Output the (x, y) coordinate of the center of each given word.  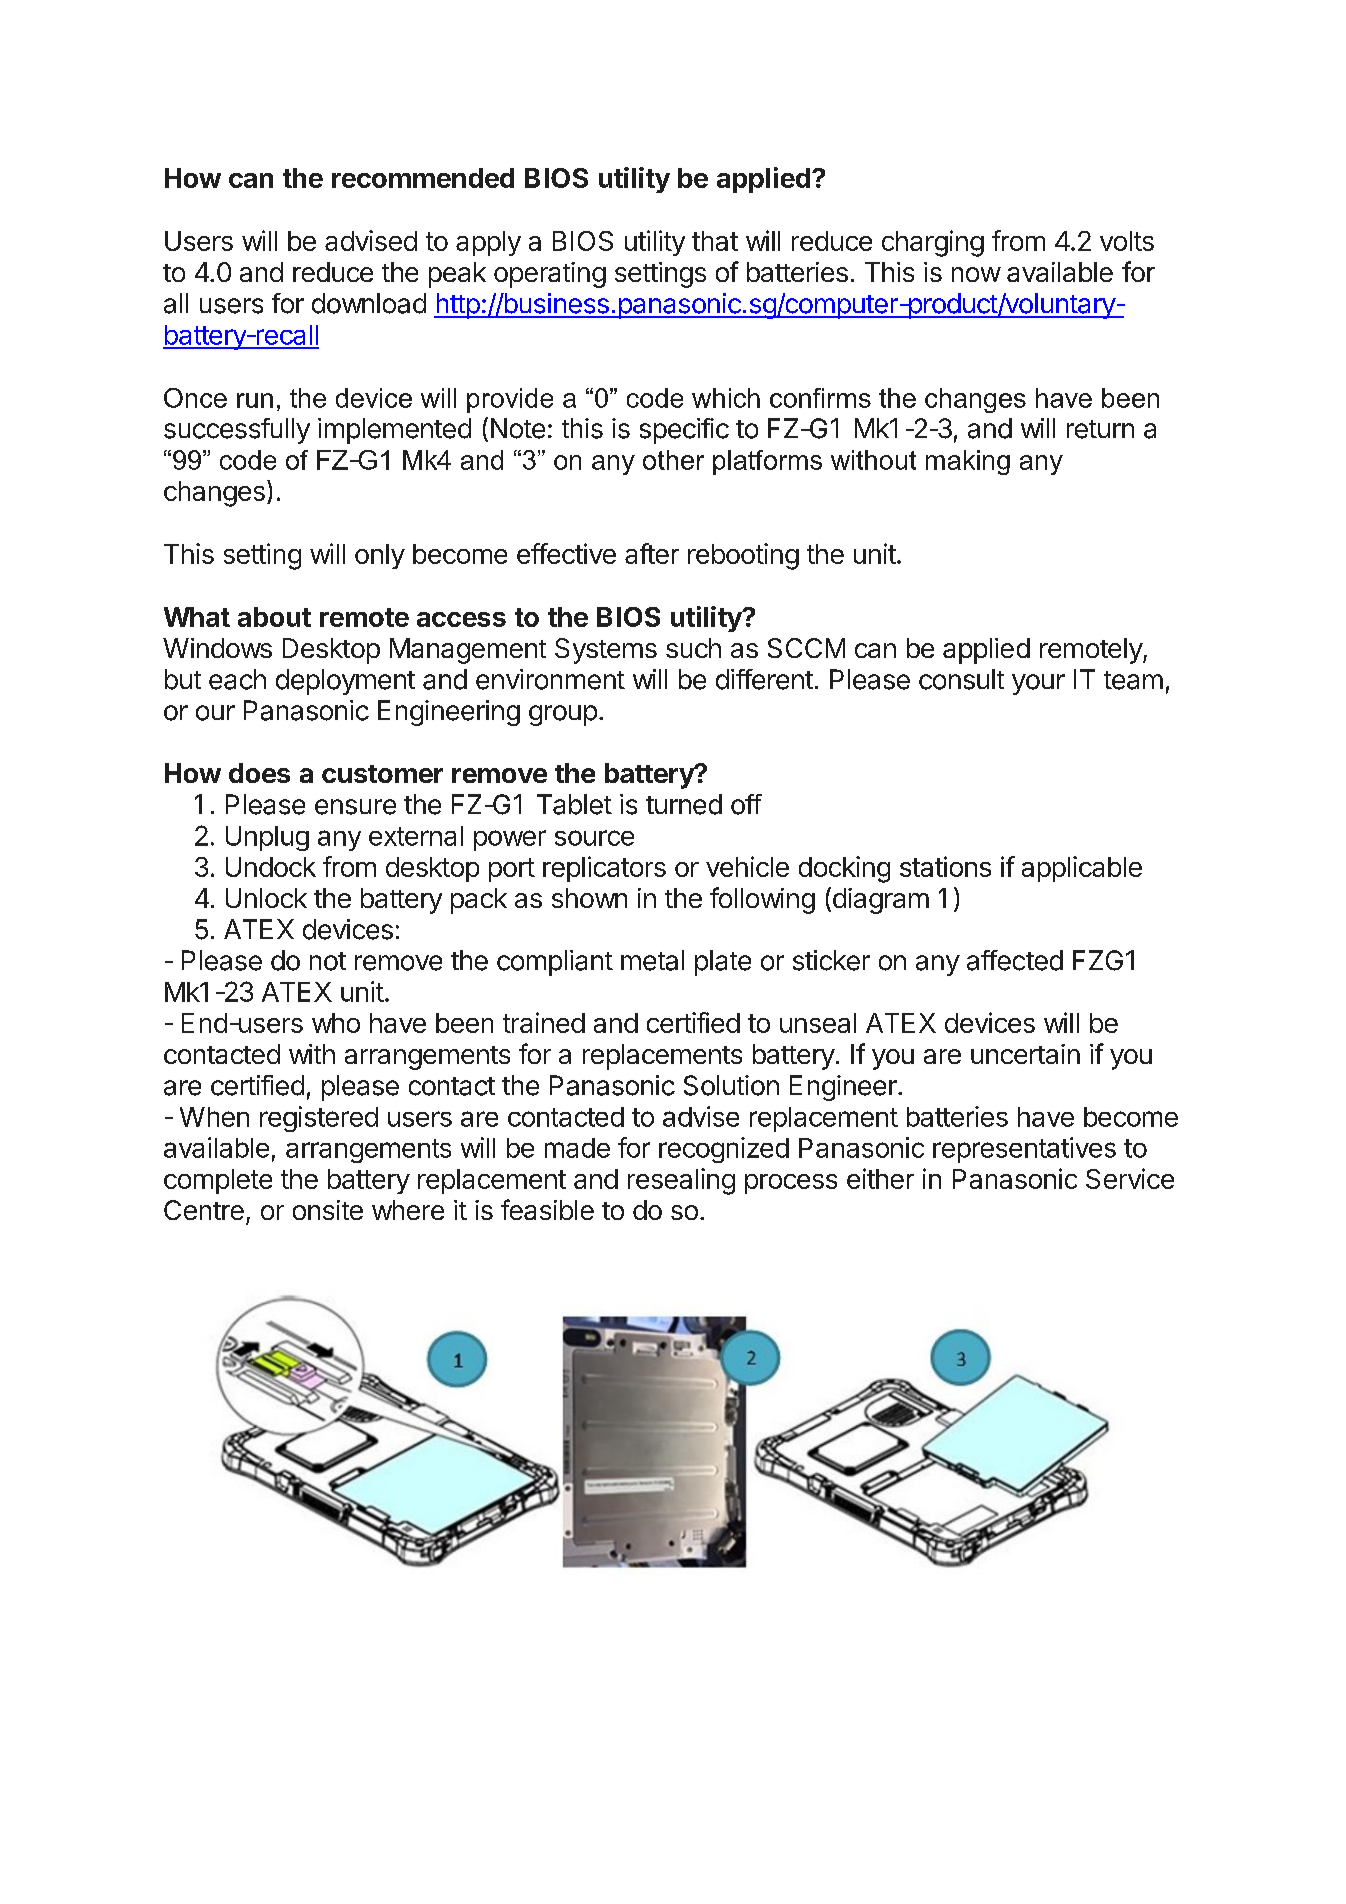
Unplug (267, 838)
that (715, 241)
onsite (328, 1210)
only (380, 556)
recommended (423, 178)
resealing (681, 1181)
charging (933, 243)
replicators (604, 869)
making (968, 462)
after (652, 553)
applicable (1082, 869)
